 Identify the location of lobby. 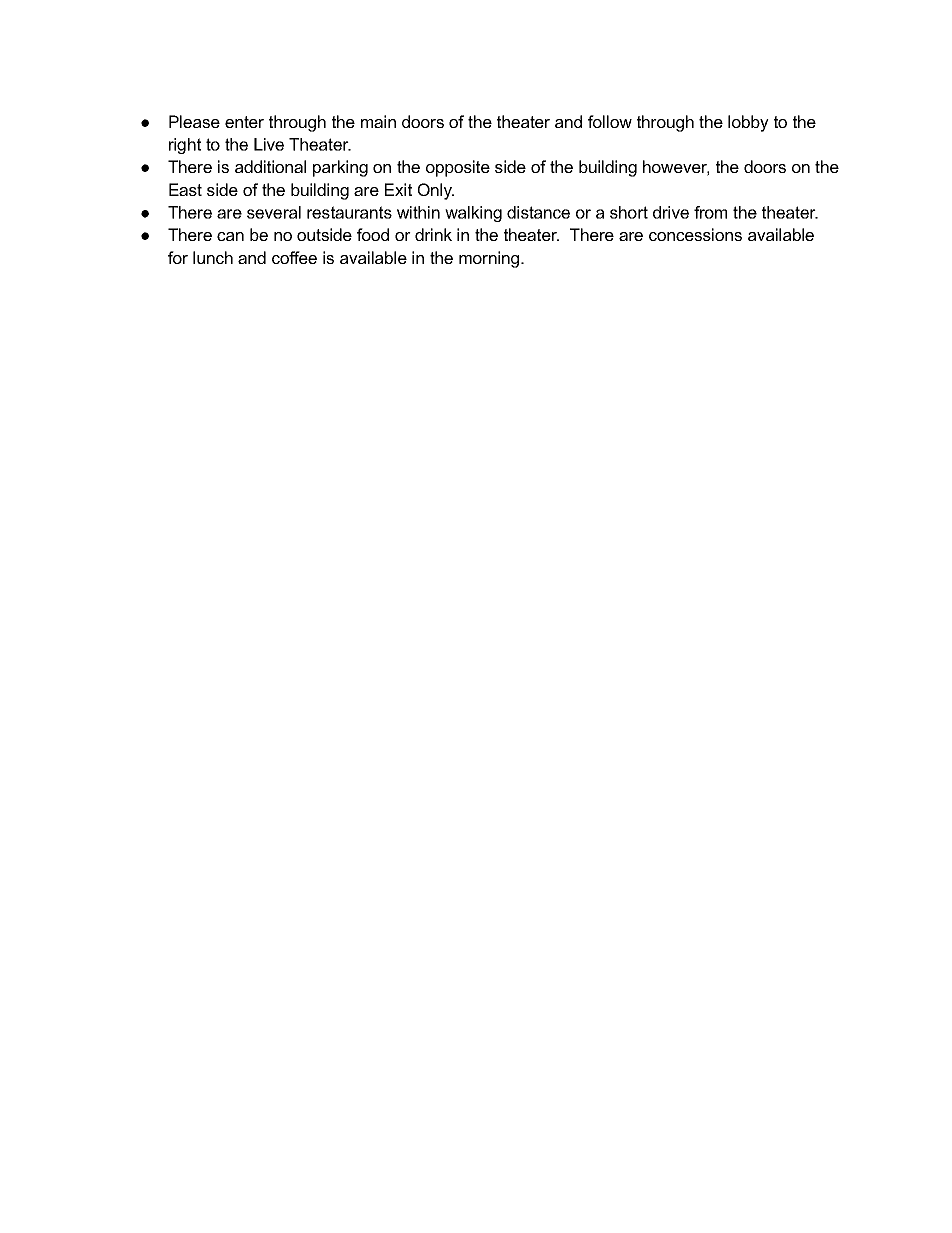
(748, 123).
